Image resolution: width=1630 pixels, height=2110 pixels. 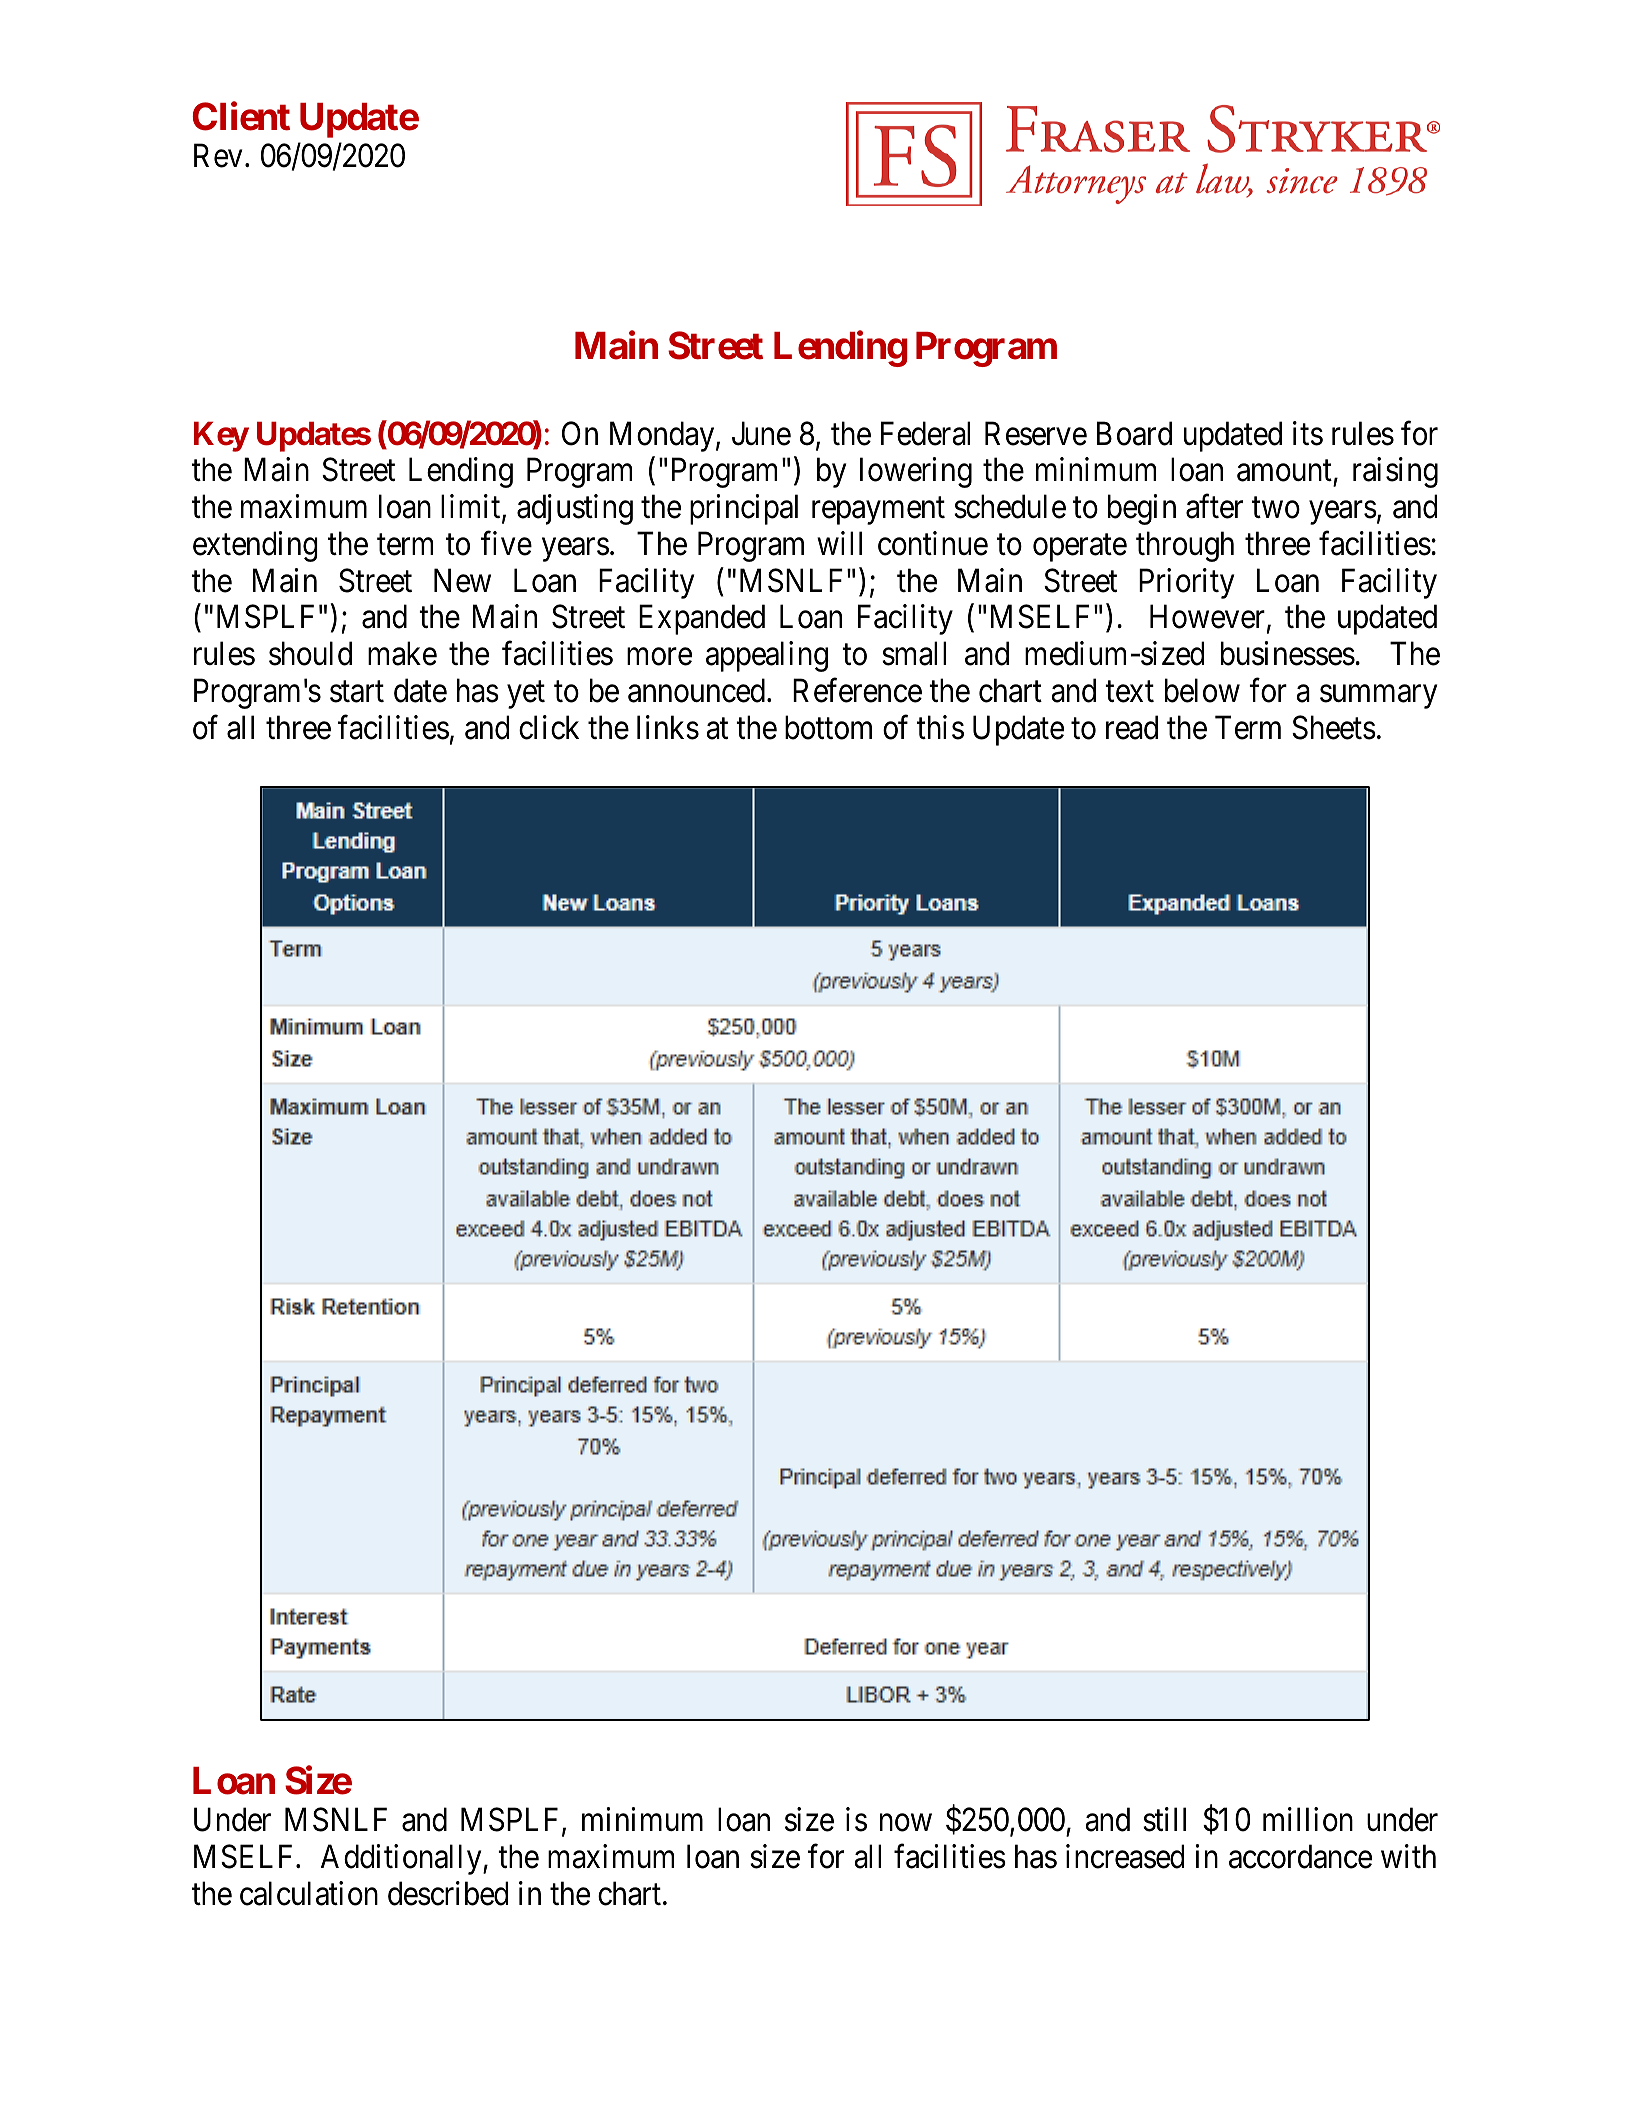 What do you see at coordinates (1132, 727) in the screenshot?
I see `read` at bounding box center [1132, 727].
